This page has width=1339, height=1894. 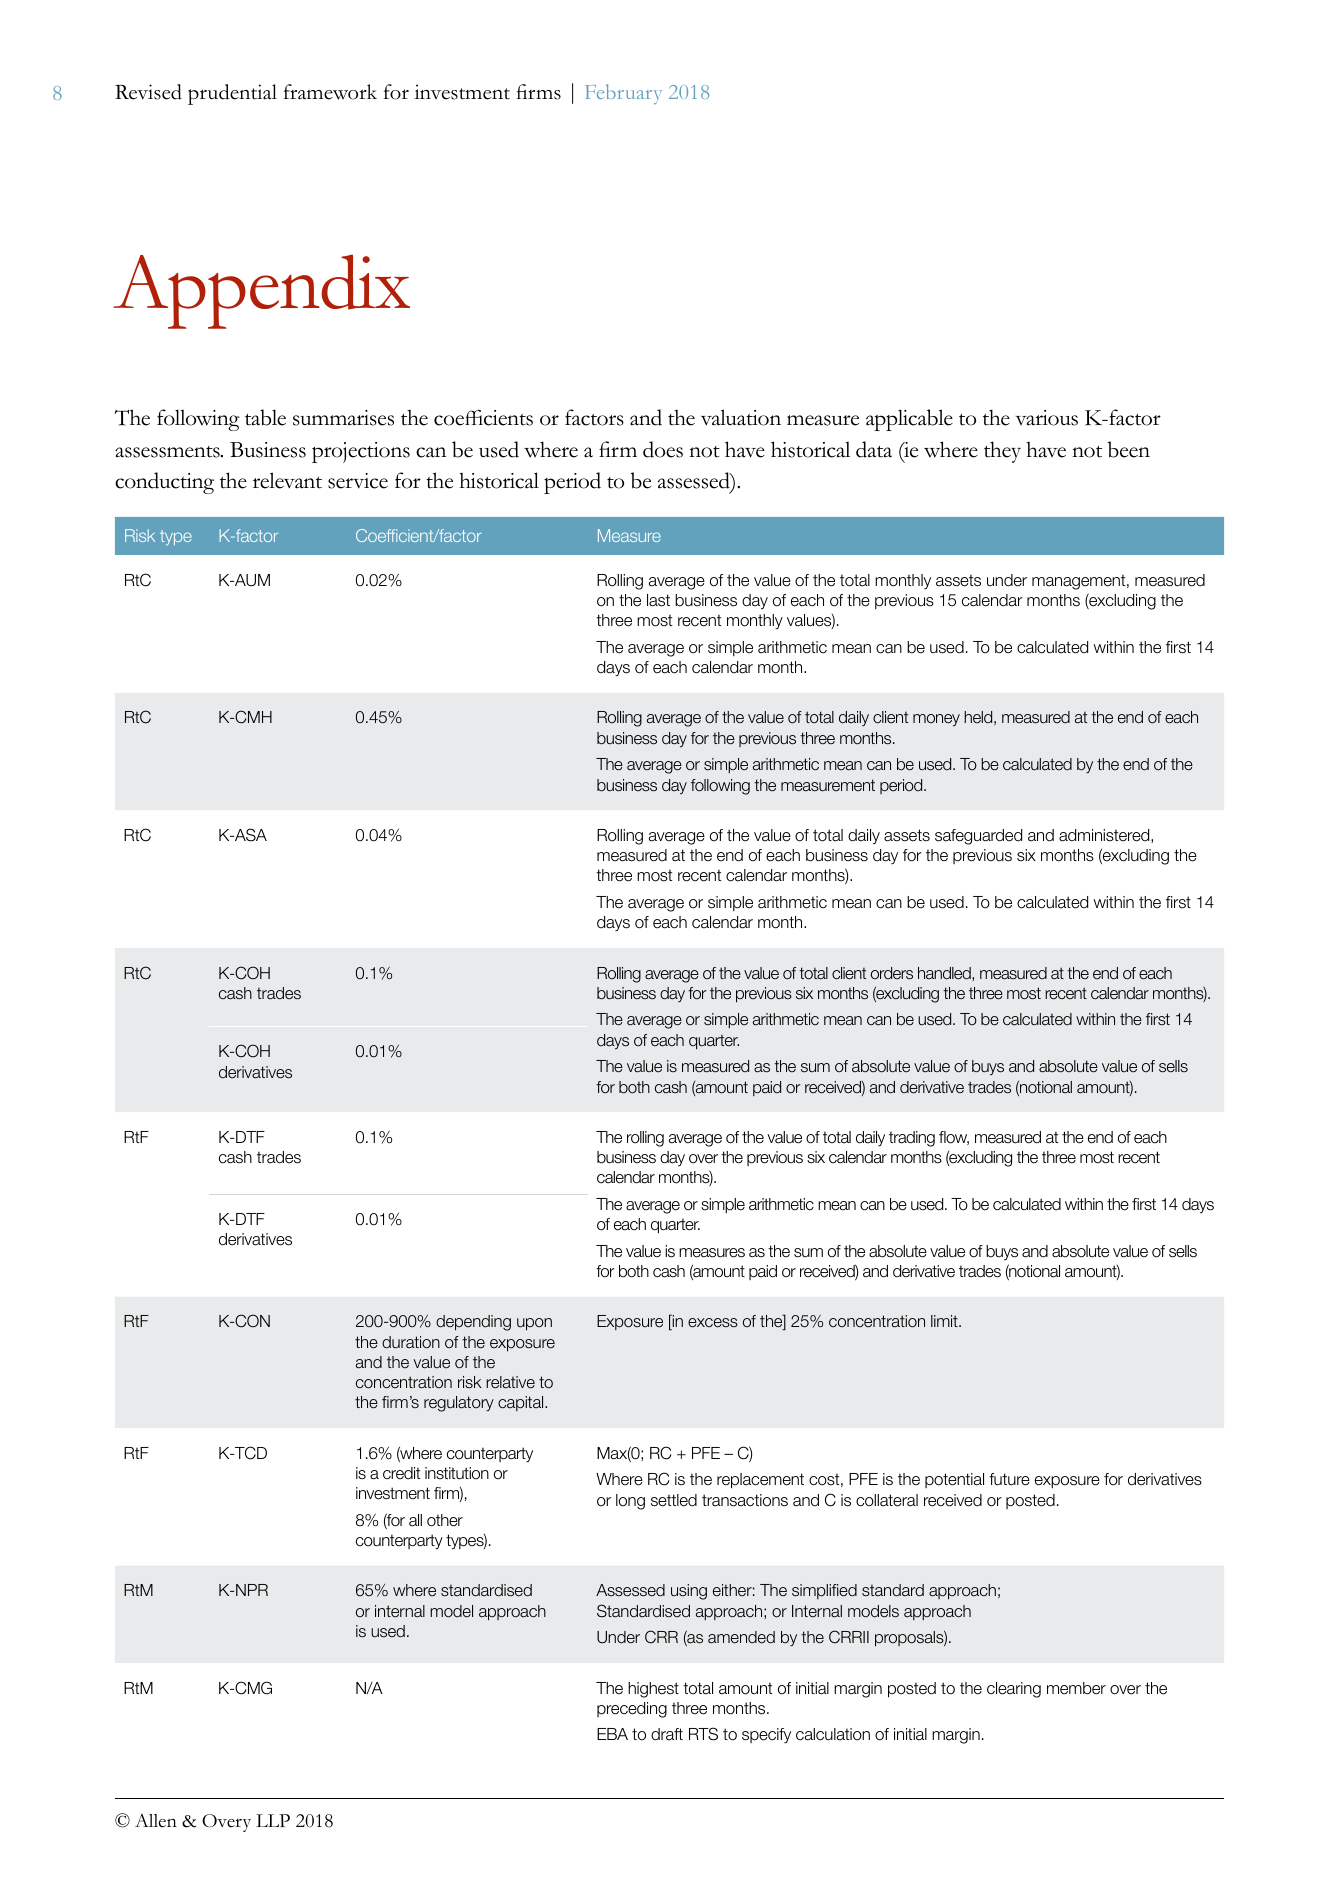 What do you see at coordinates (713, 1323) in the page?
I see `excess` at bounding box center [713, 1323].
